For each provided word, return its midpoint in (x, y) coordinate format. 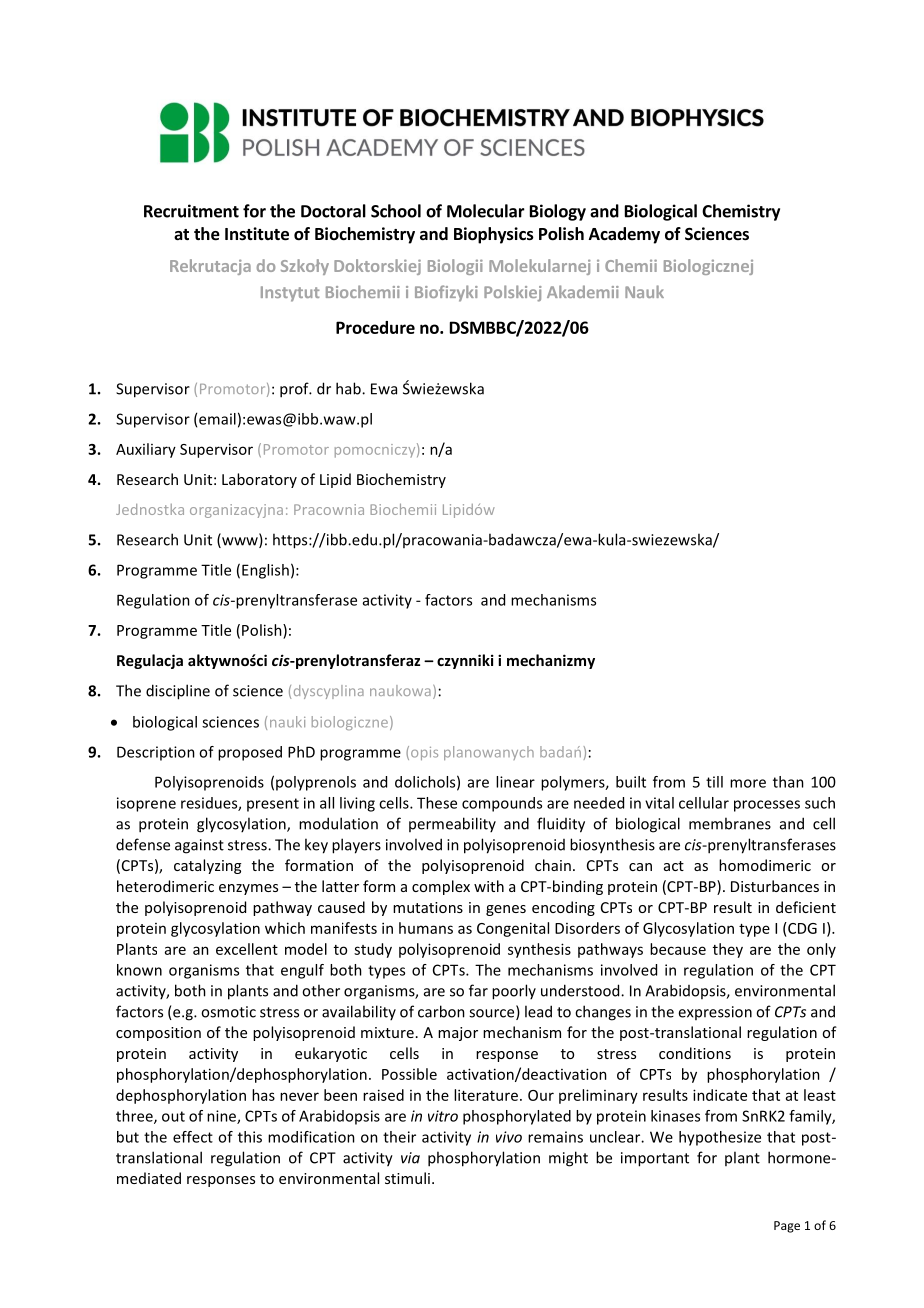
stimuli (407, 1178)
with (489, 886)
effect (193, 1137)
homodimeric (765, 865)
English (265, 571)
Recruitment (191, 211)
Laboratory (259, 480)
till (714, 782)
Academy (624, 235)
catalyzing (207, 866)
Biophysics (494, 235)
